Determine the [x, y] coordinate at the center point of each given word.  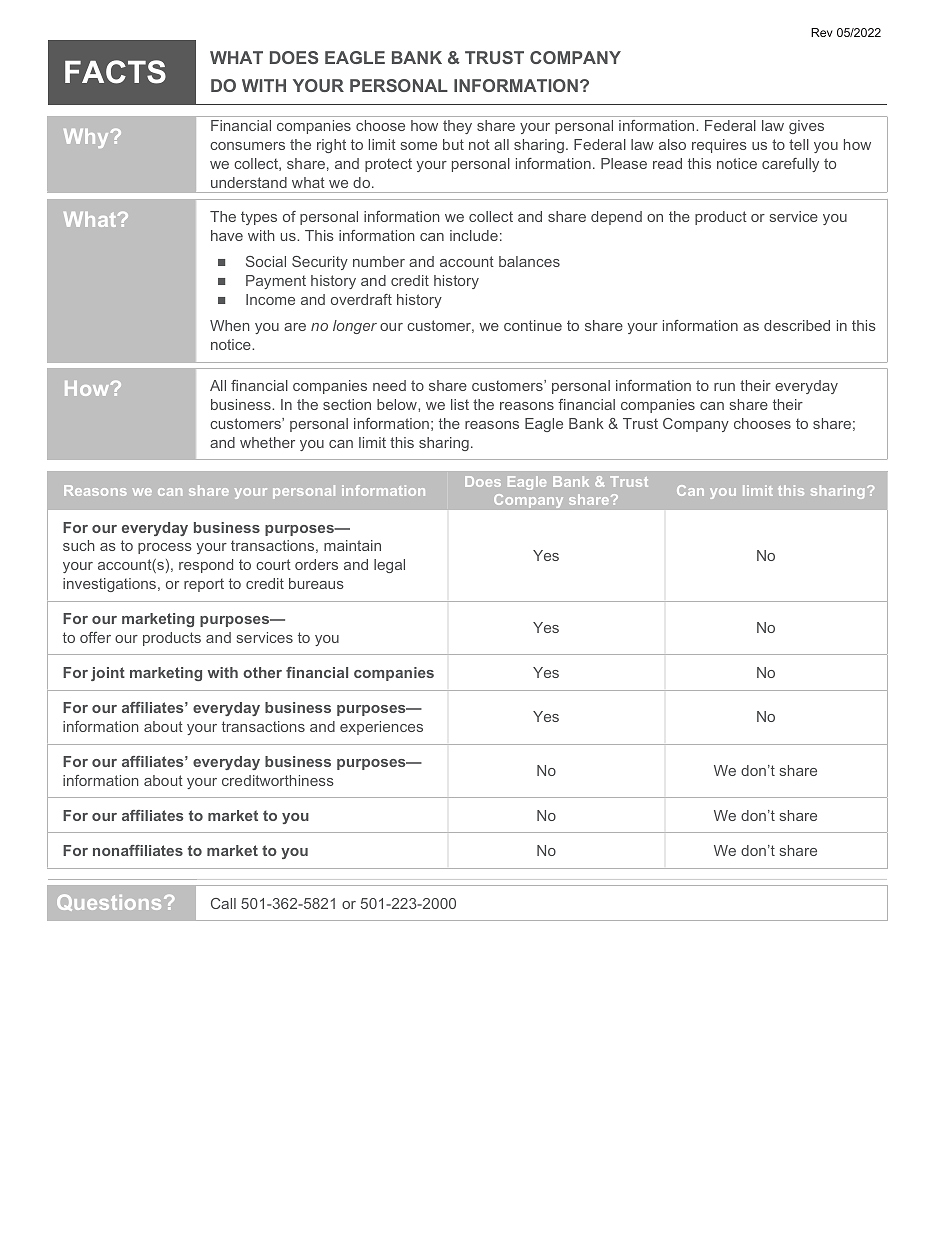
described [797, 325]
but [453, 144]
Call [223, 903]
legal [389, 566]
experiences [381, 728]
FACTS [115, 72]
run [724, 387]
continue [533, 325]
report [204, 585]
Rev [822, 32]
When [229, 325]
